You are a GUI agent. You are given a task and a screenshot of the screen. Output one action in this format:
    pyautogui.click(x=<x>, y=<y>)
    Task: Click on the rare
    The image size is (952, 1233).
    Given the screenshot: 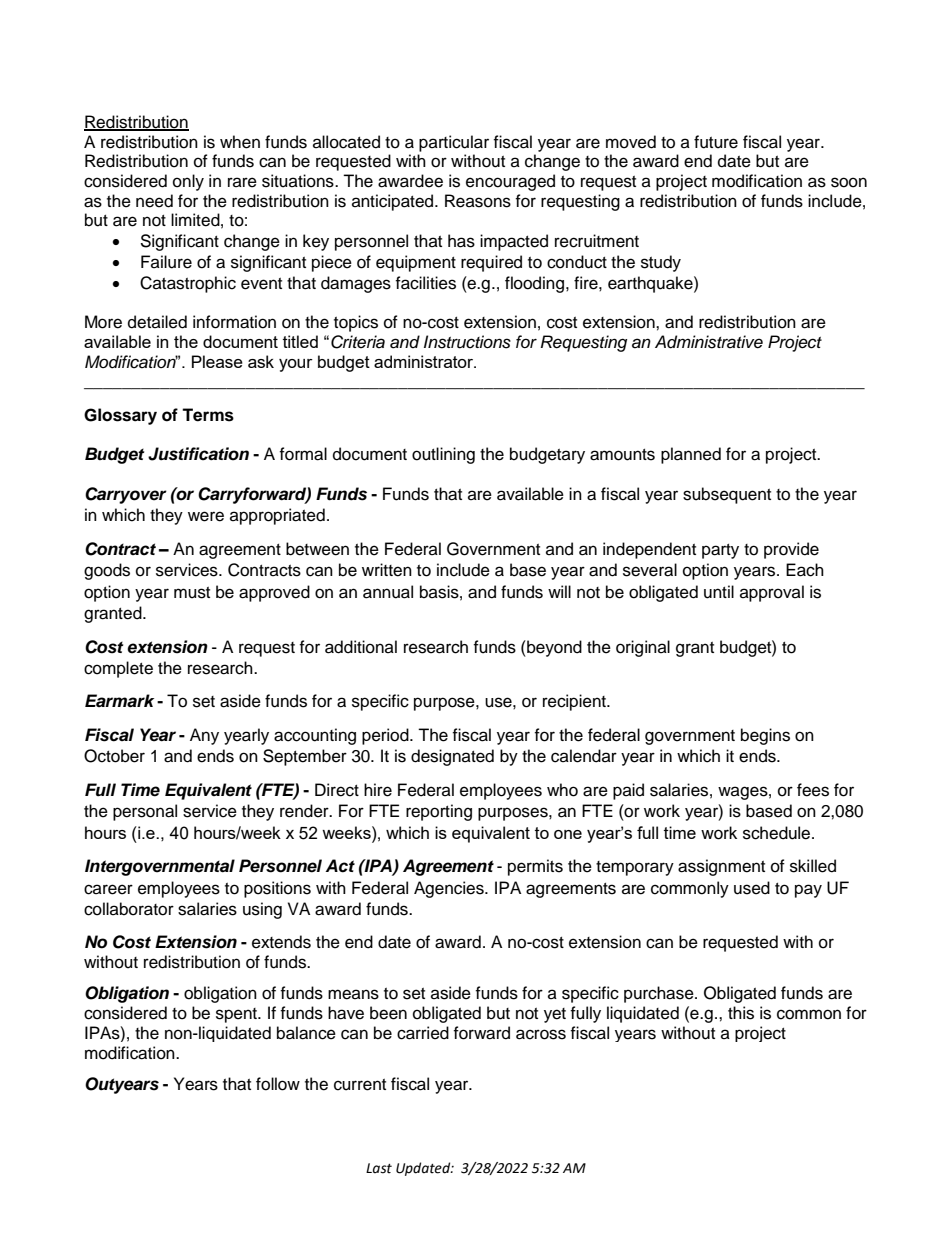 What is the action you would take?
    pyautogui.click(x=242, y=182)
